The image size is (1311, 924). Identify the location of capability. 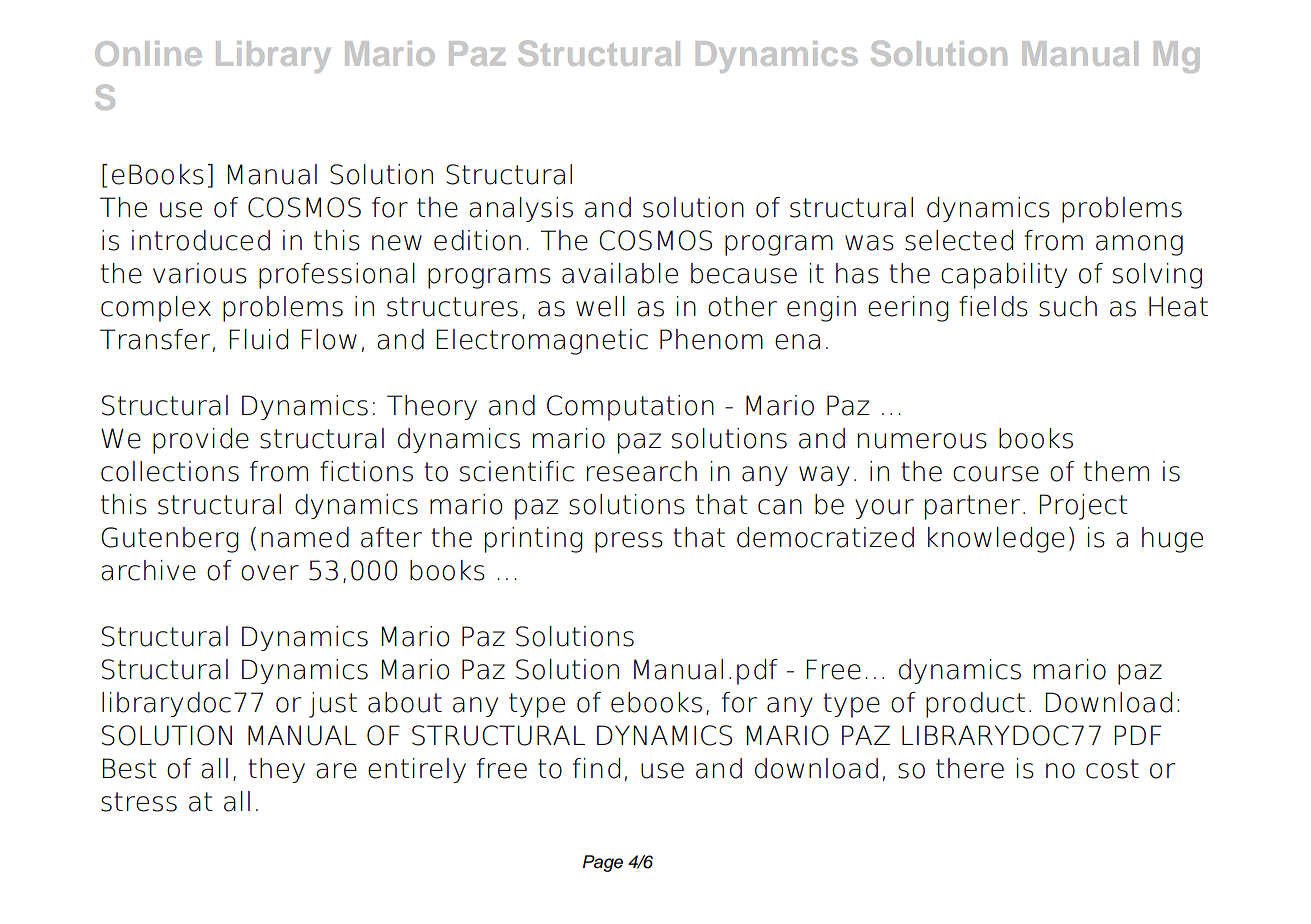
(1004, 276).
